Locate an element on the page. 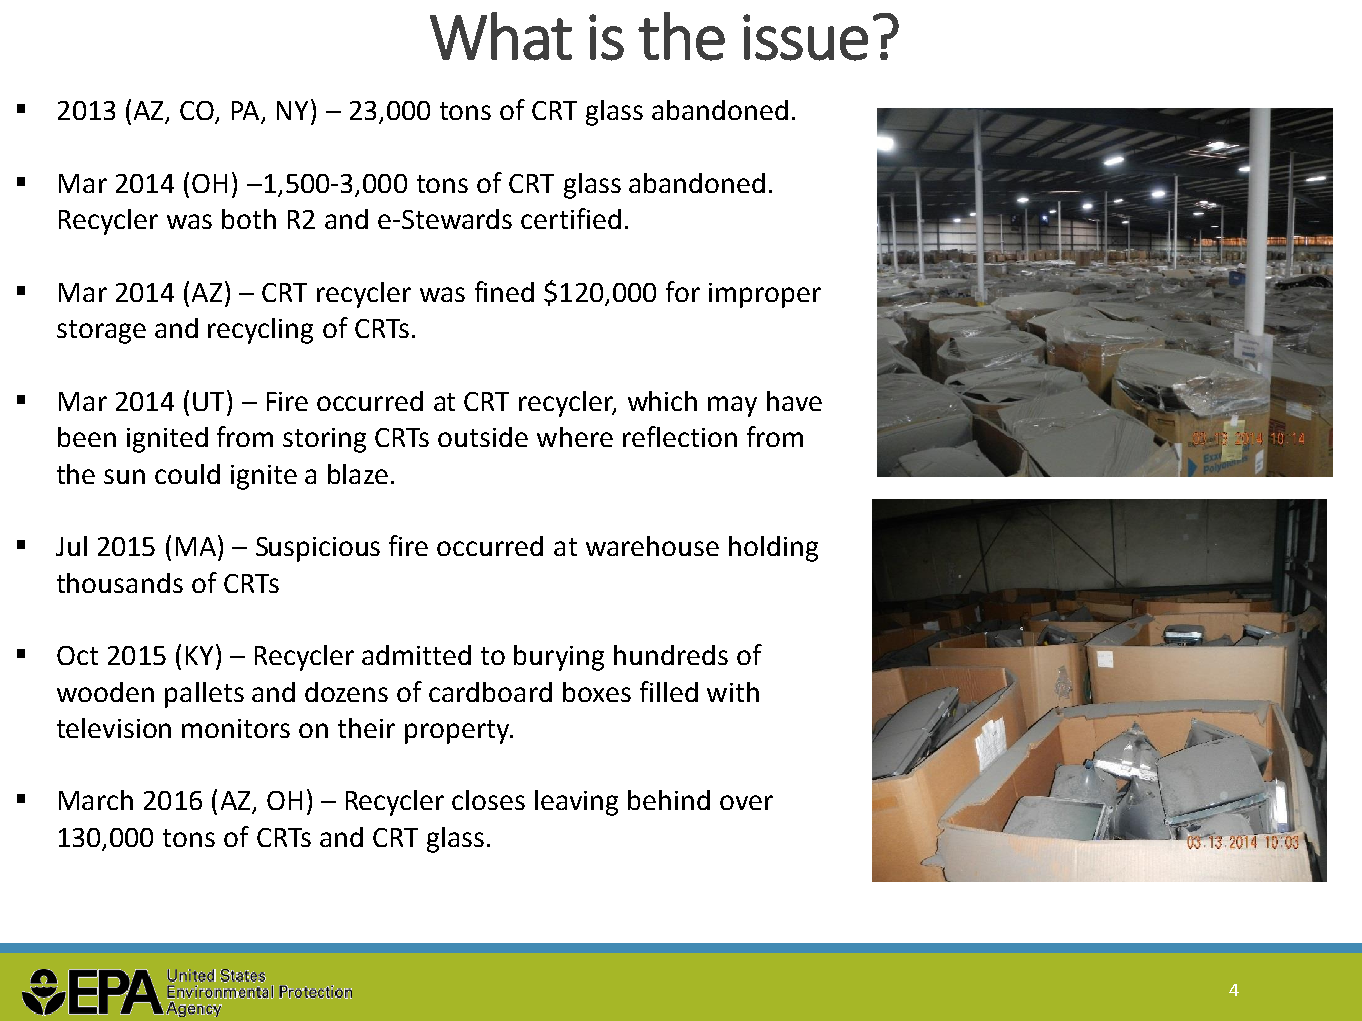 The image size is (1362, 1021). may is located at coordinates (732, 406).
